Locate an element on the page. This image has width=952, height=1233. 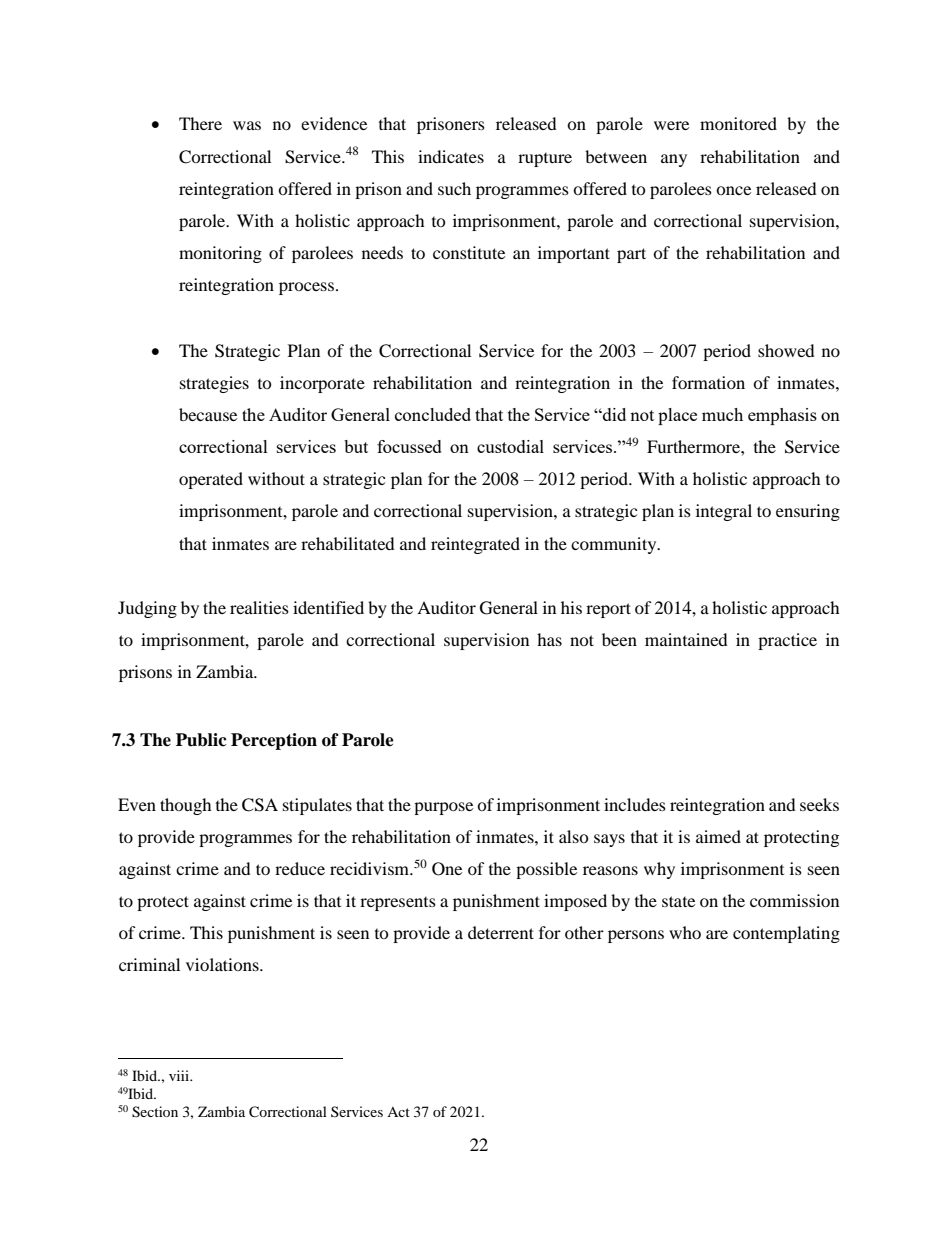
purpose is located at coordinates (443, 808).
